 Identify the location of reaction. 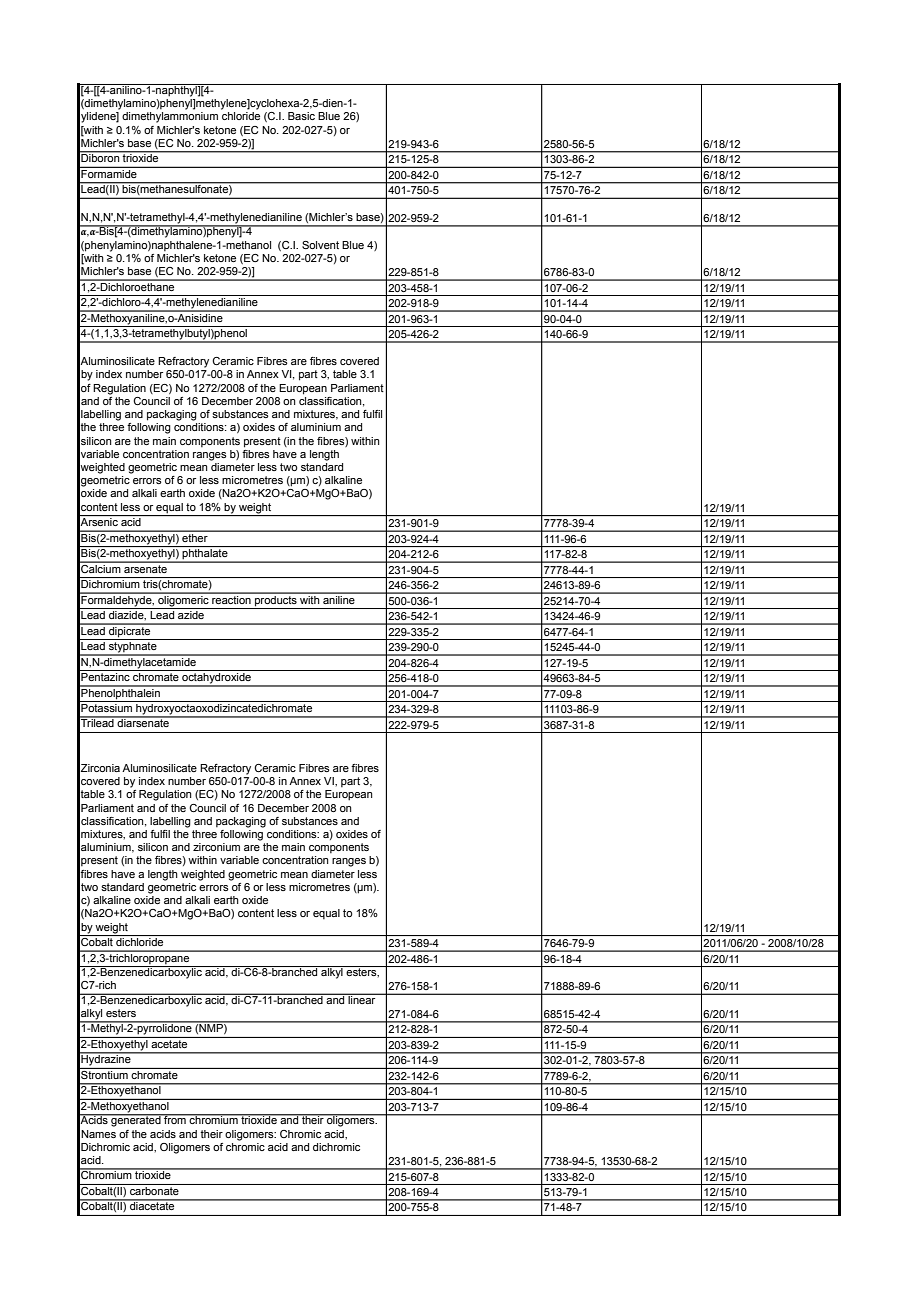
(231, 598).
